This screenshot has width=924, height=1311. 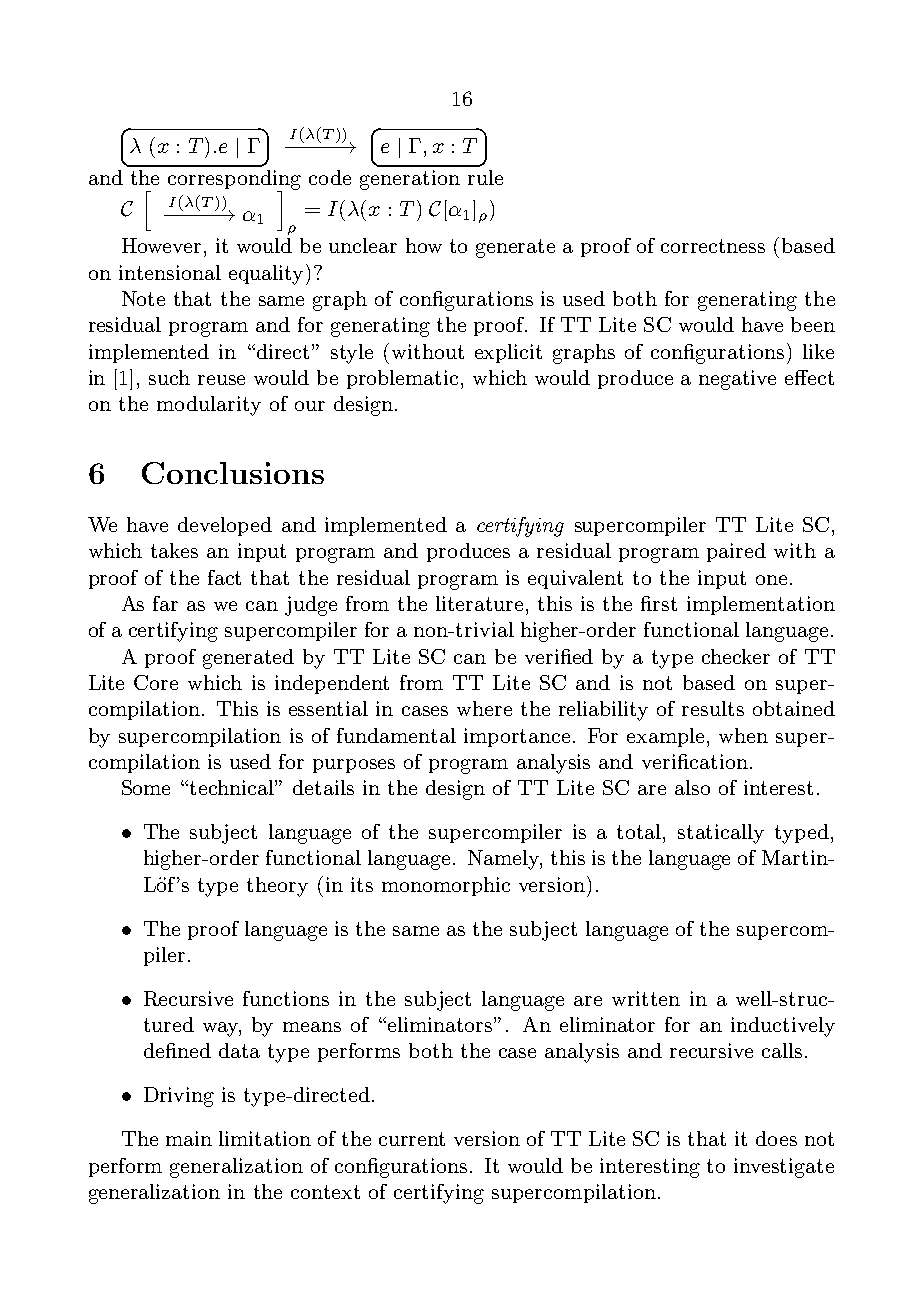 What do you see at coordinates (161, 245) in the screenshot?
I see `However` at bounding box center [161, 245].
